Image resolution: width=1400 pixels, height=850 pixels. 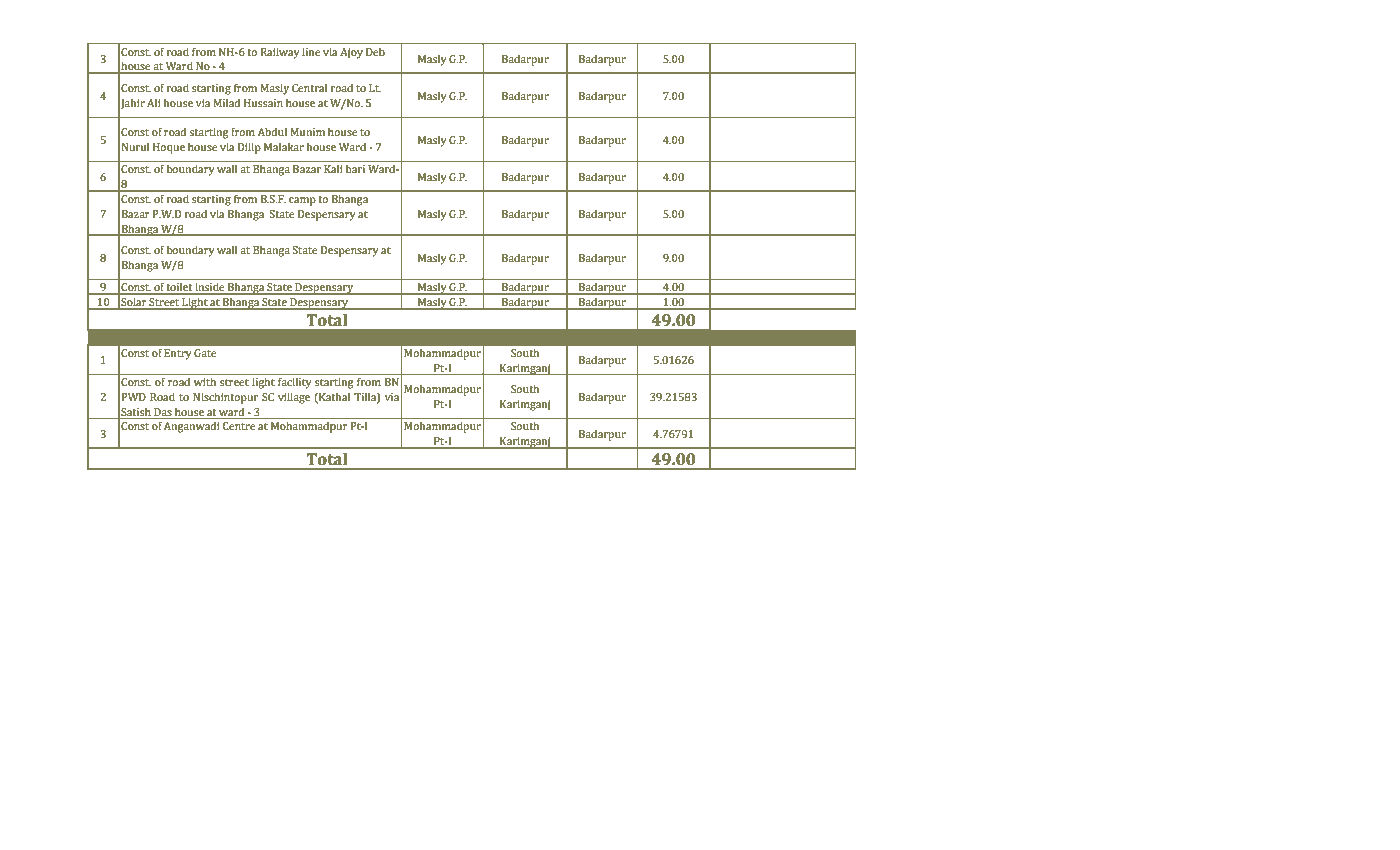 I want to click on Railway, so click(x=280, y=53).
